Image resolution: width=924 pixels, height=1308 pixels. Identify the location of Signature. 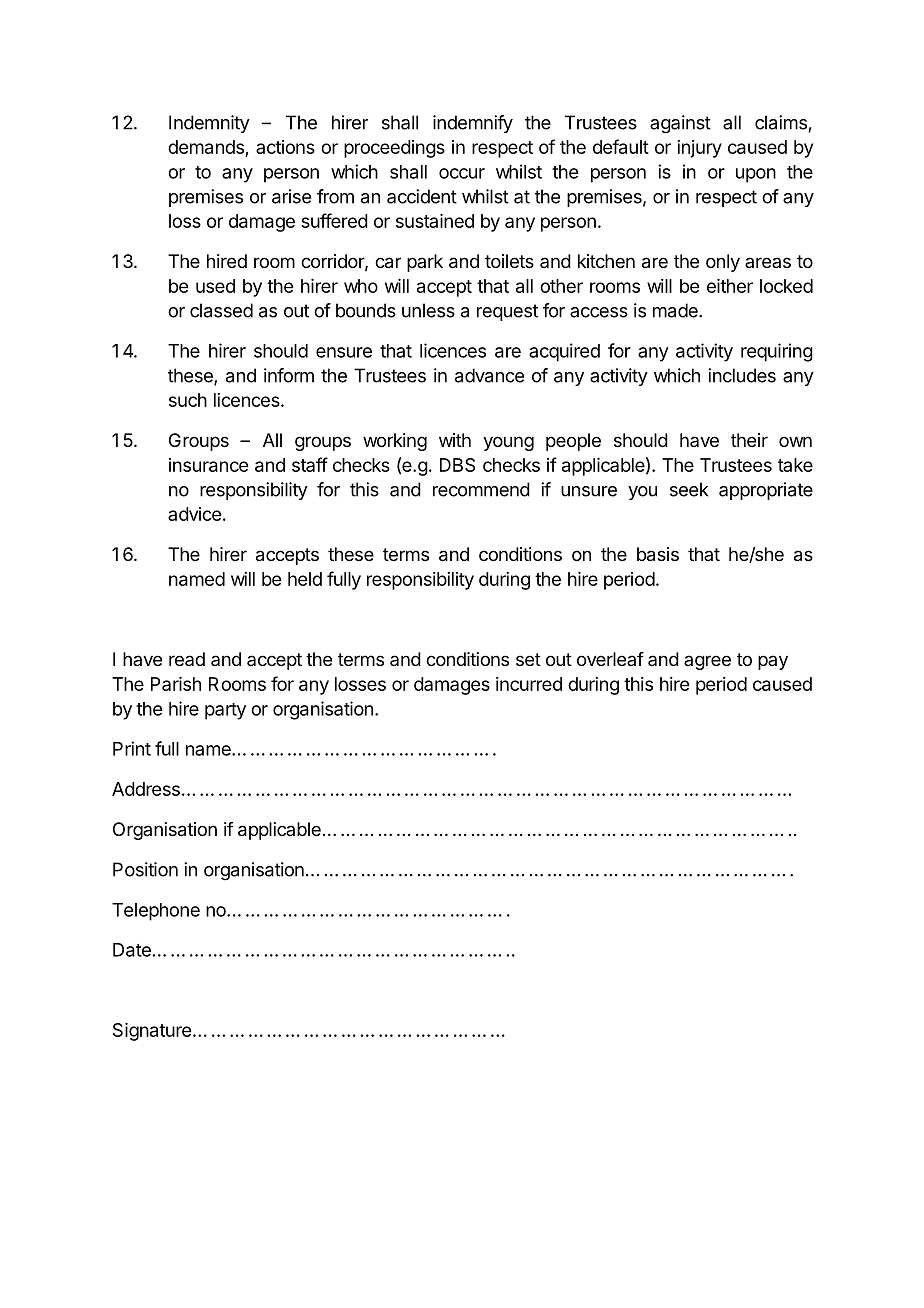
(152, 1032).
